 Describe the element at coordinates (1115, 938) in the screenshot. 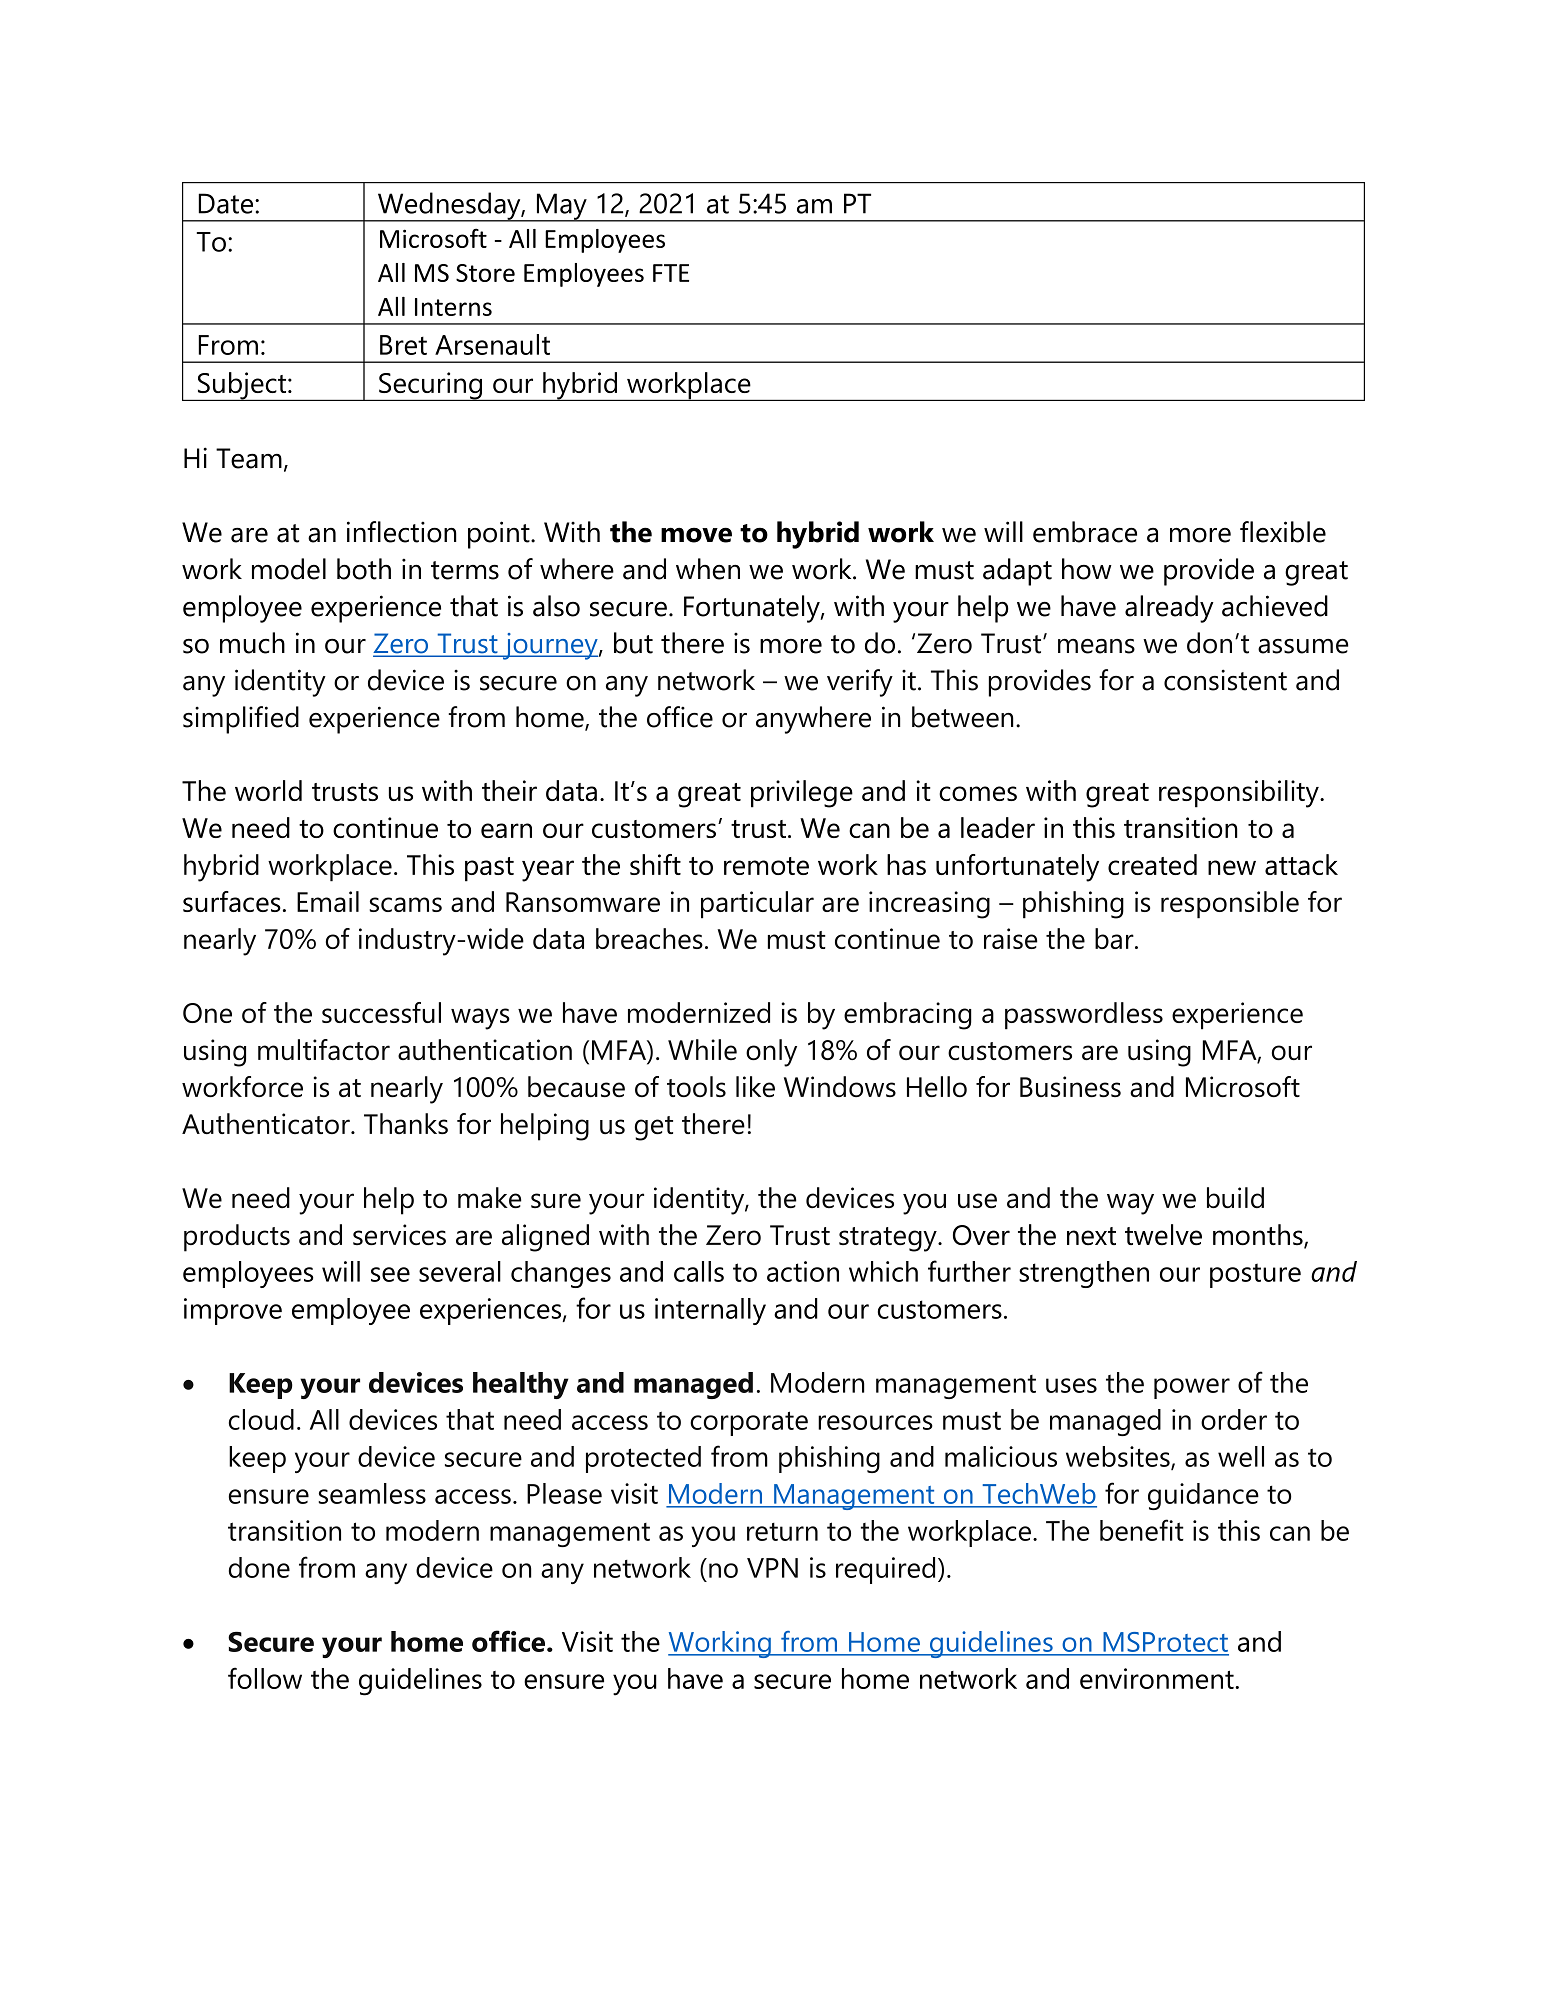

I see `bar` at that location.
